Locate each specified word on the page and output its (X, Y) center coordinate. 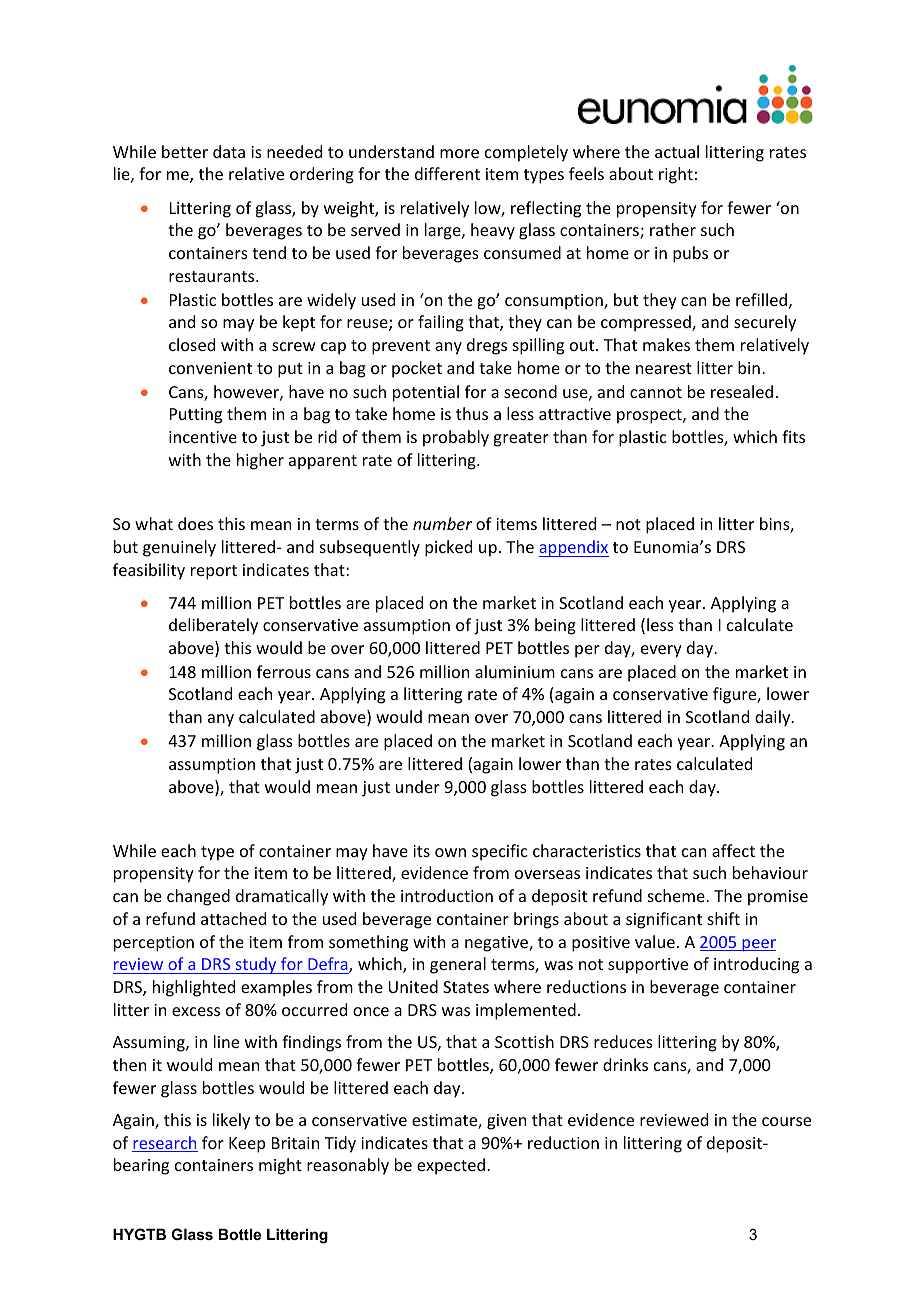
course (786, 1121)
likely (231, 1121)
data (229, 151)
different (447, 173)
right (676, 175)
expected (452, 1166)
